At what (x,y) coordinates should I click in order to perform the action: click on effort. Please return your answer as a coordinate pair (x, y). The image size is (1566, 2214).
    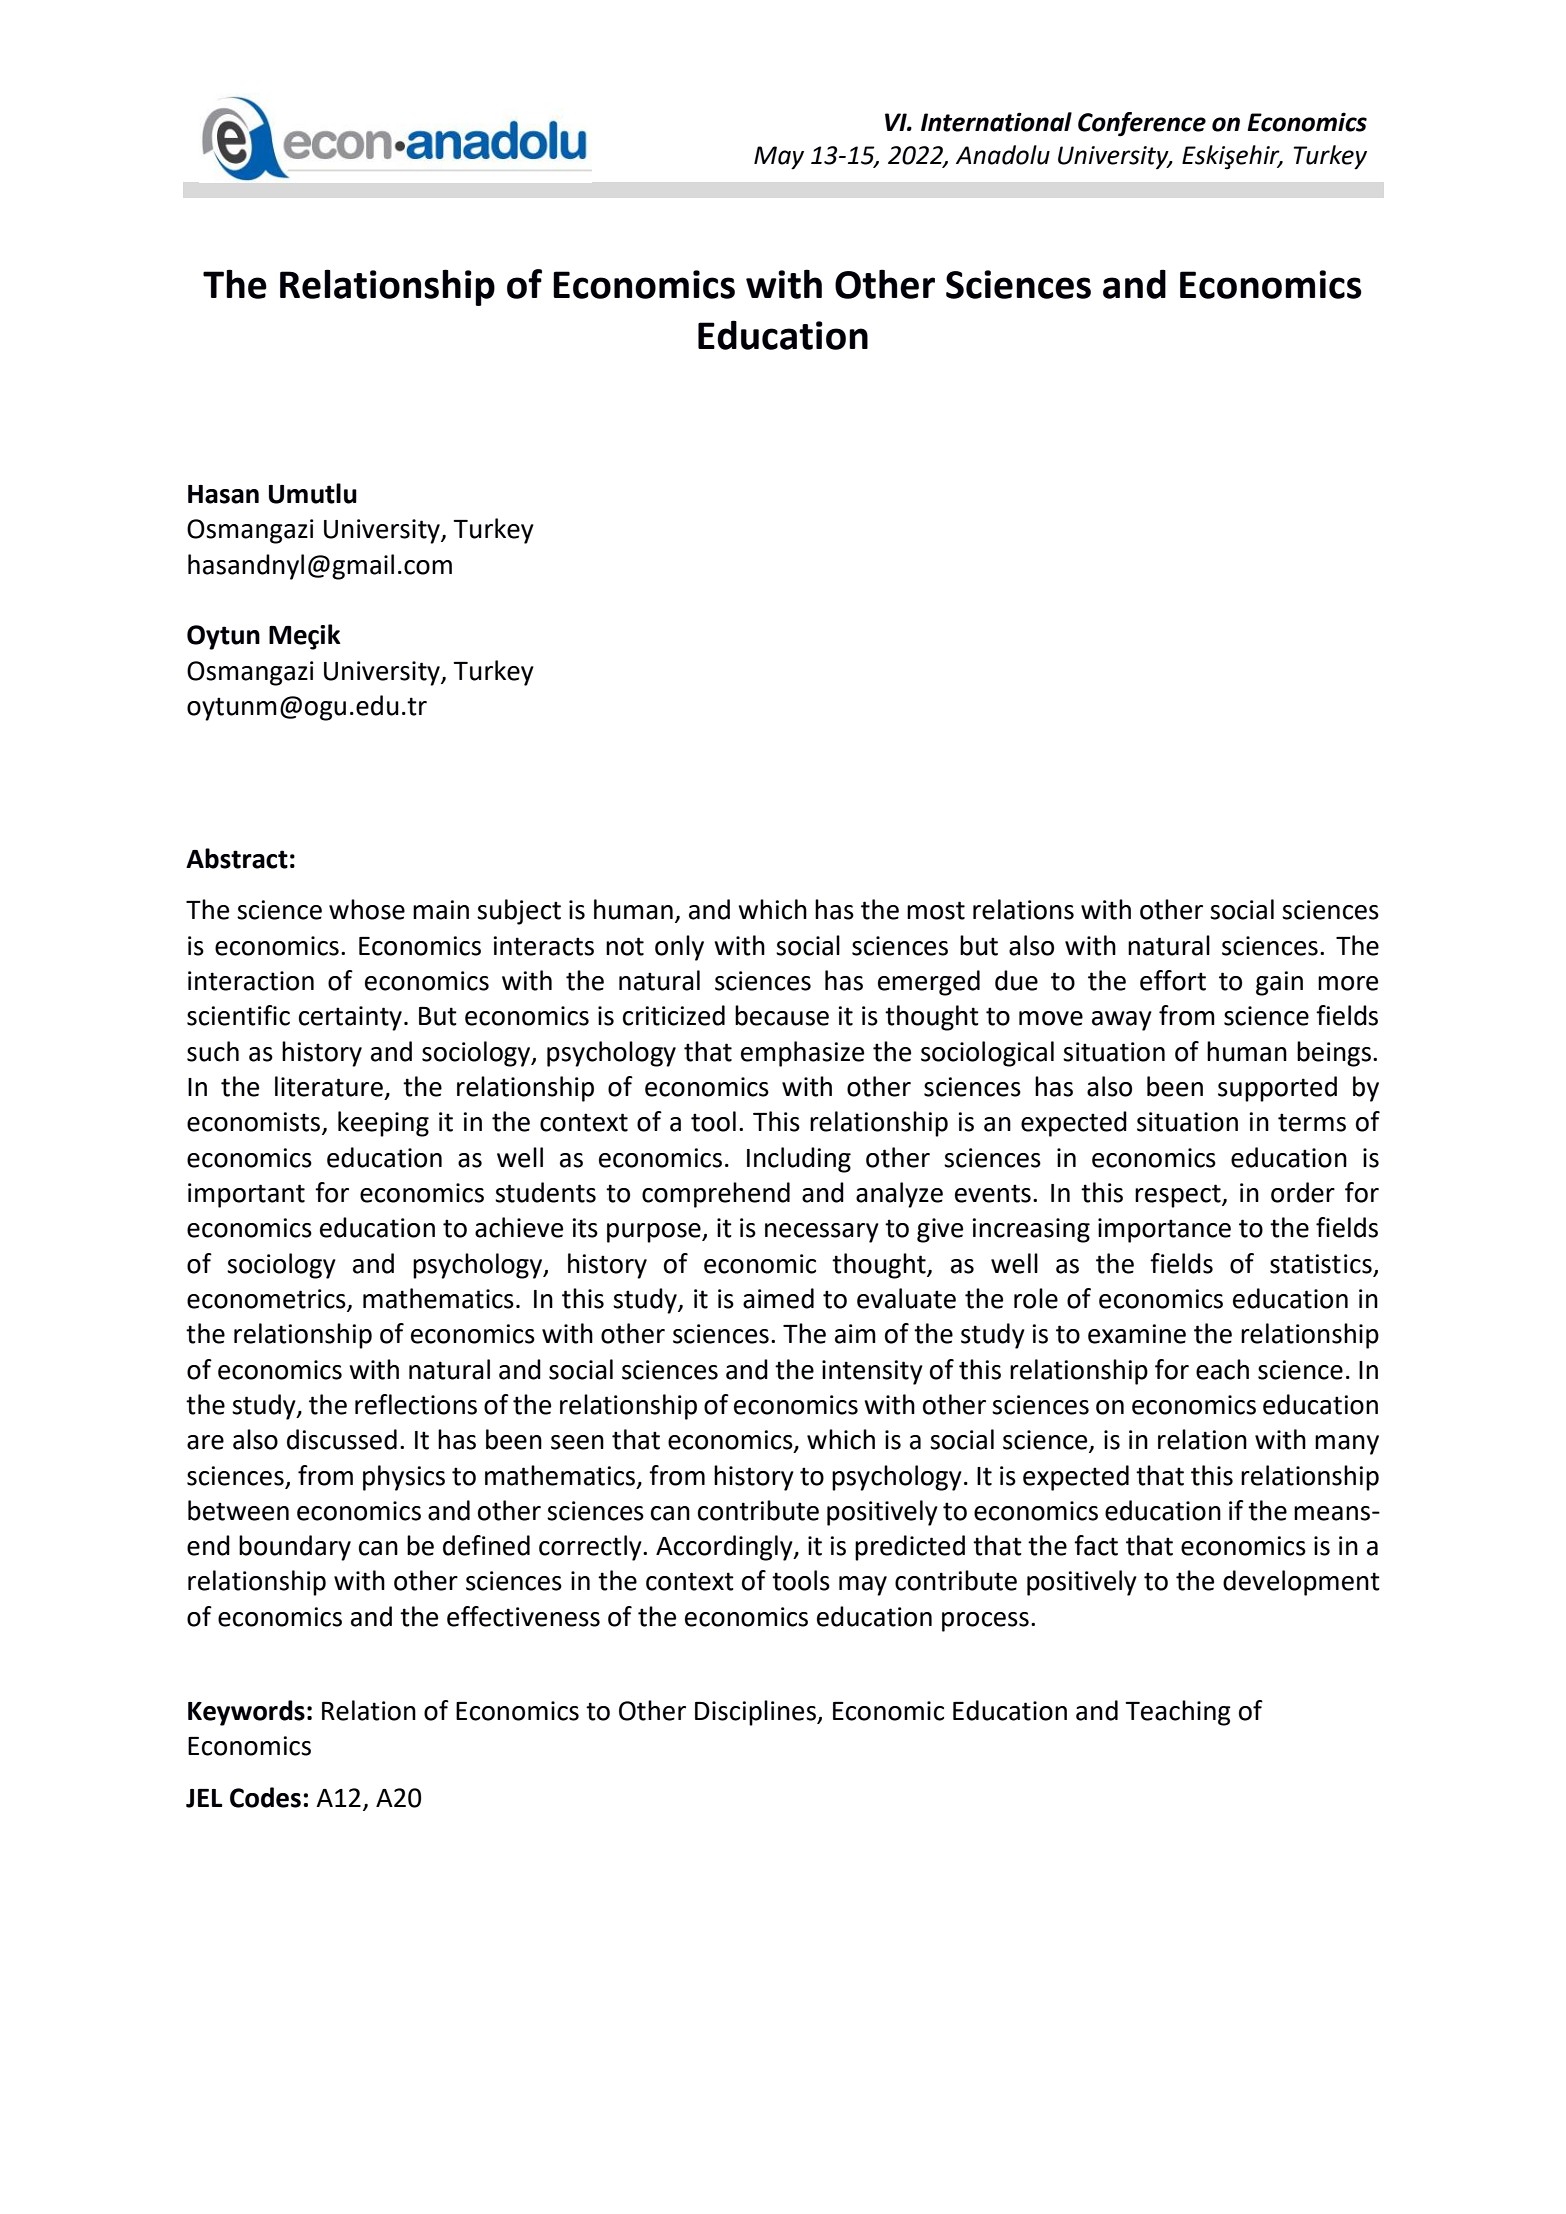
    Looking at the image, I should click on (1173, 980).
